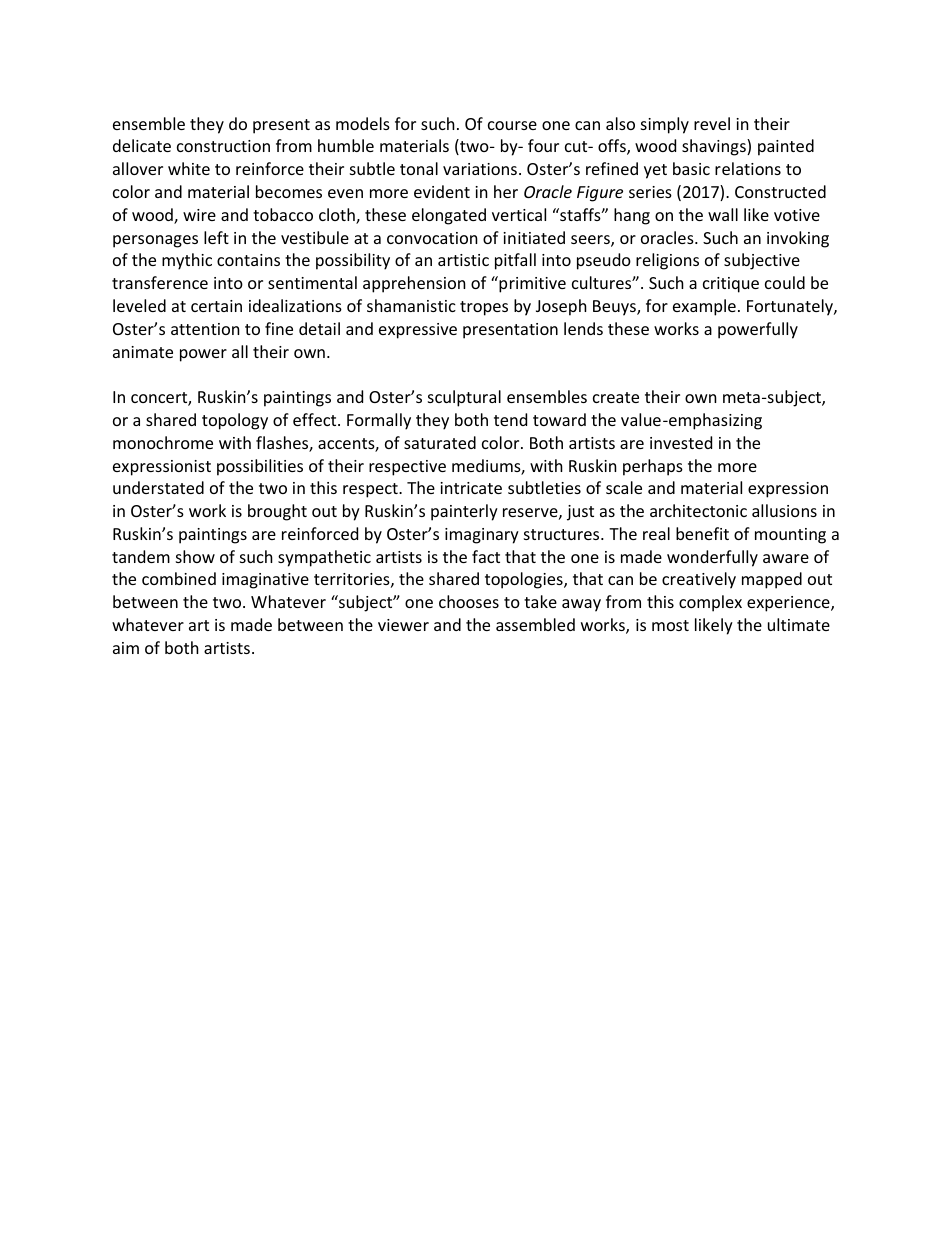  I want to click on painterly, so click(464, 512).
